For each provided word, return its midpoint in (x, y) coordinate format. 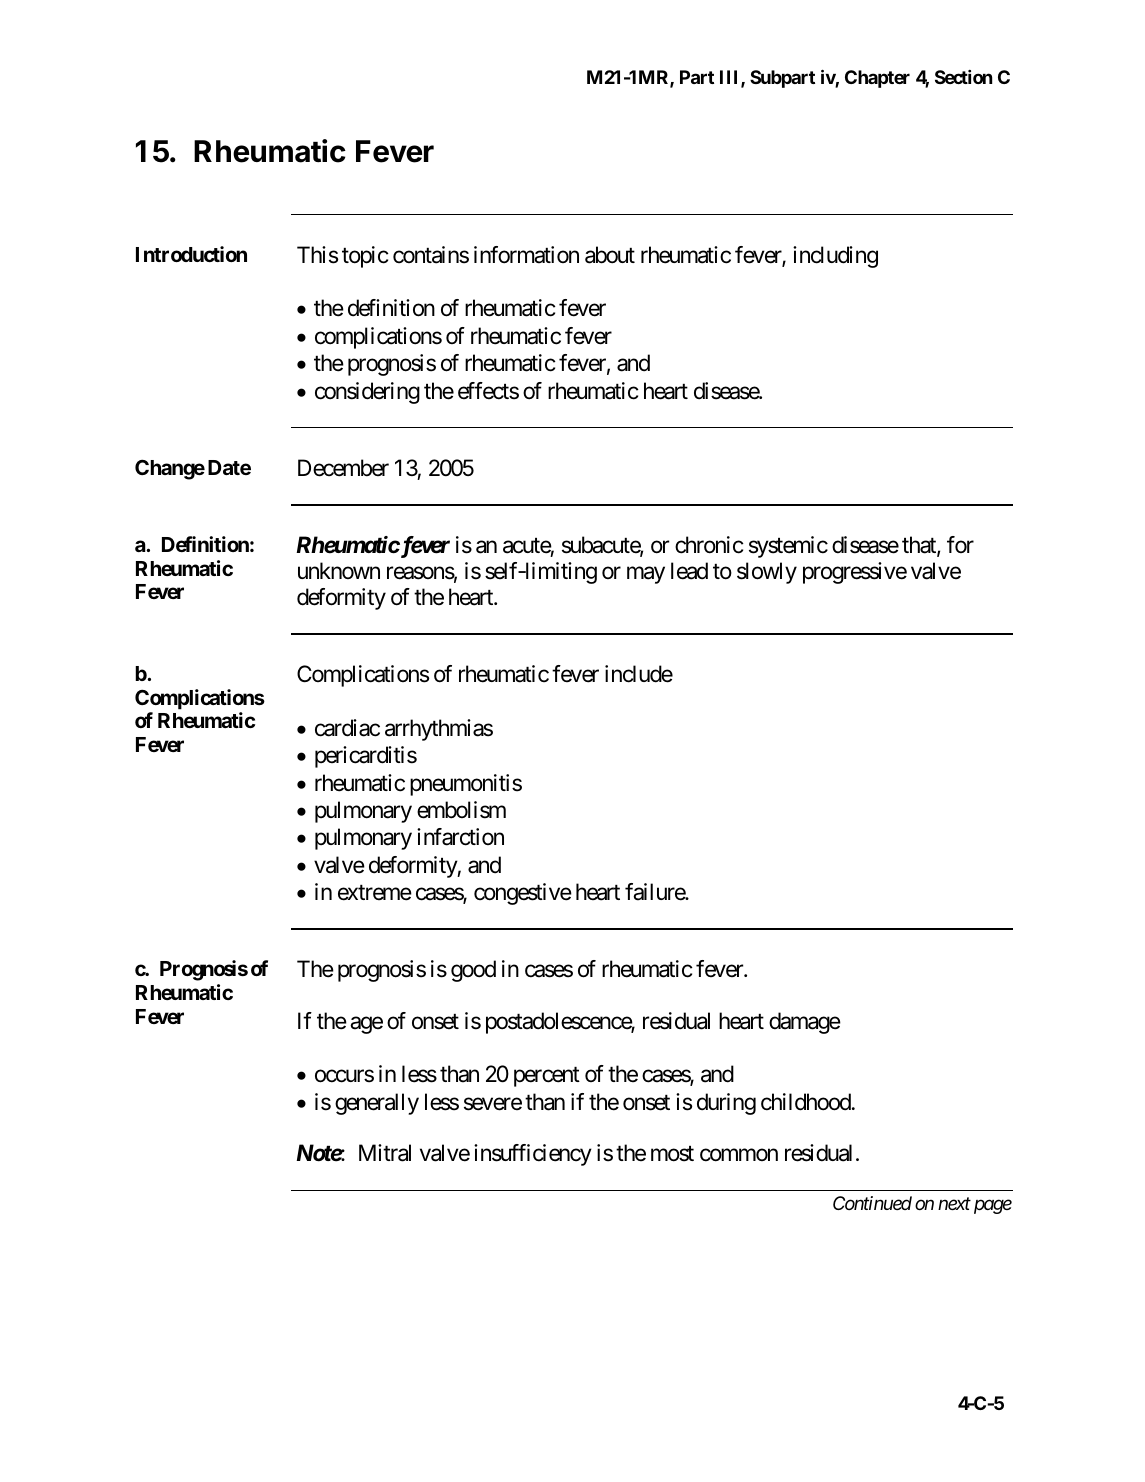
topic (365, 257)
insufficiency (533, 1155)
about (610, 255)
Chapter (877, 79)
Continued (872, 1203)
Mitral (385, 1153)
